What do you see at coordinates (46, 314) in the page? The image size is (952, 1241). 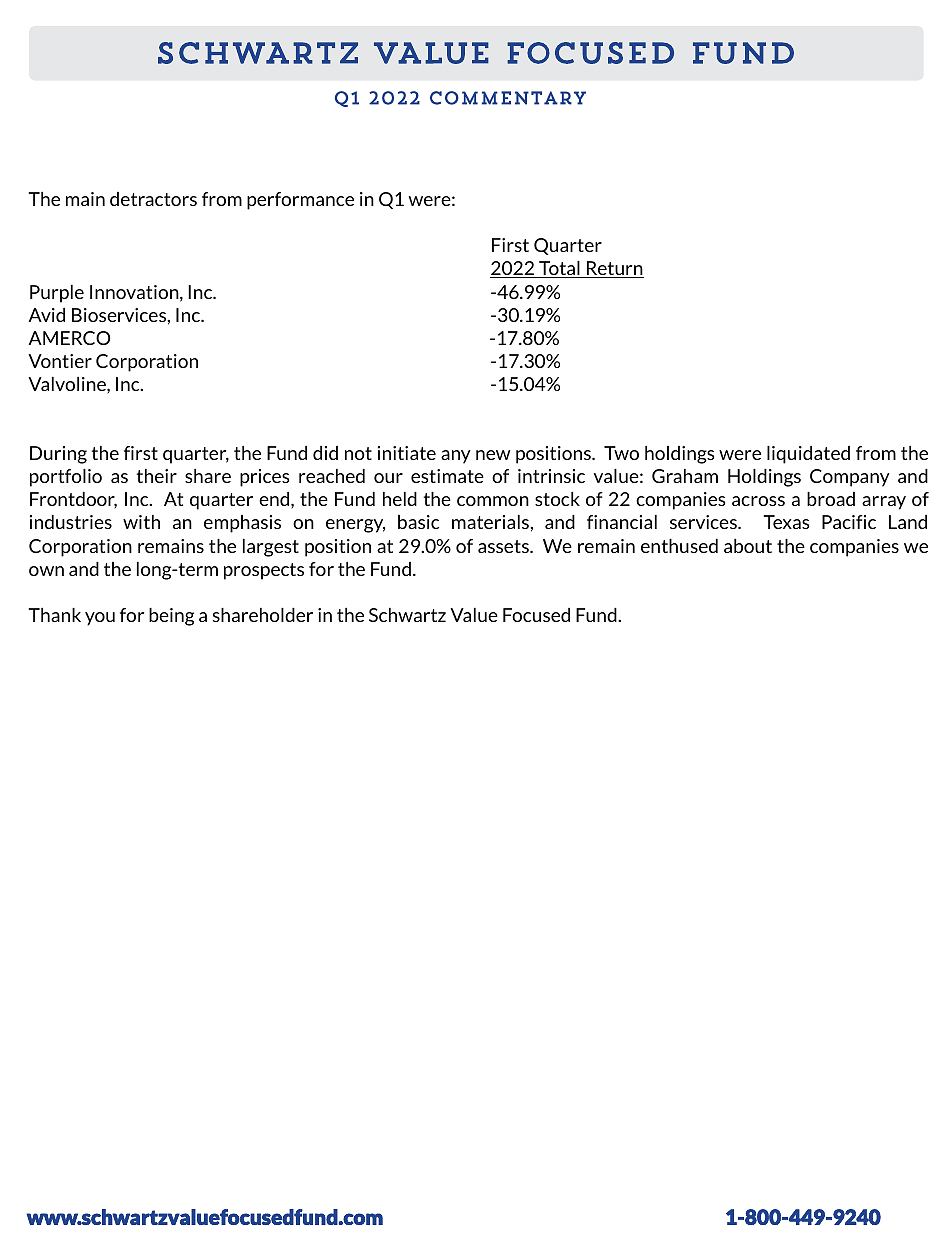 I see `Avid` at bounding box center [46, 314].
